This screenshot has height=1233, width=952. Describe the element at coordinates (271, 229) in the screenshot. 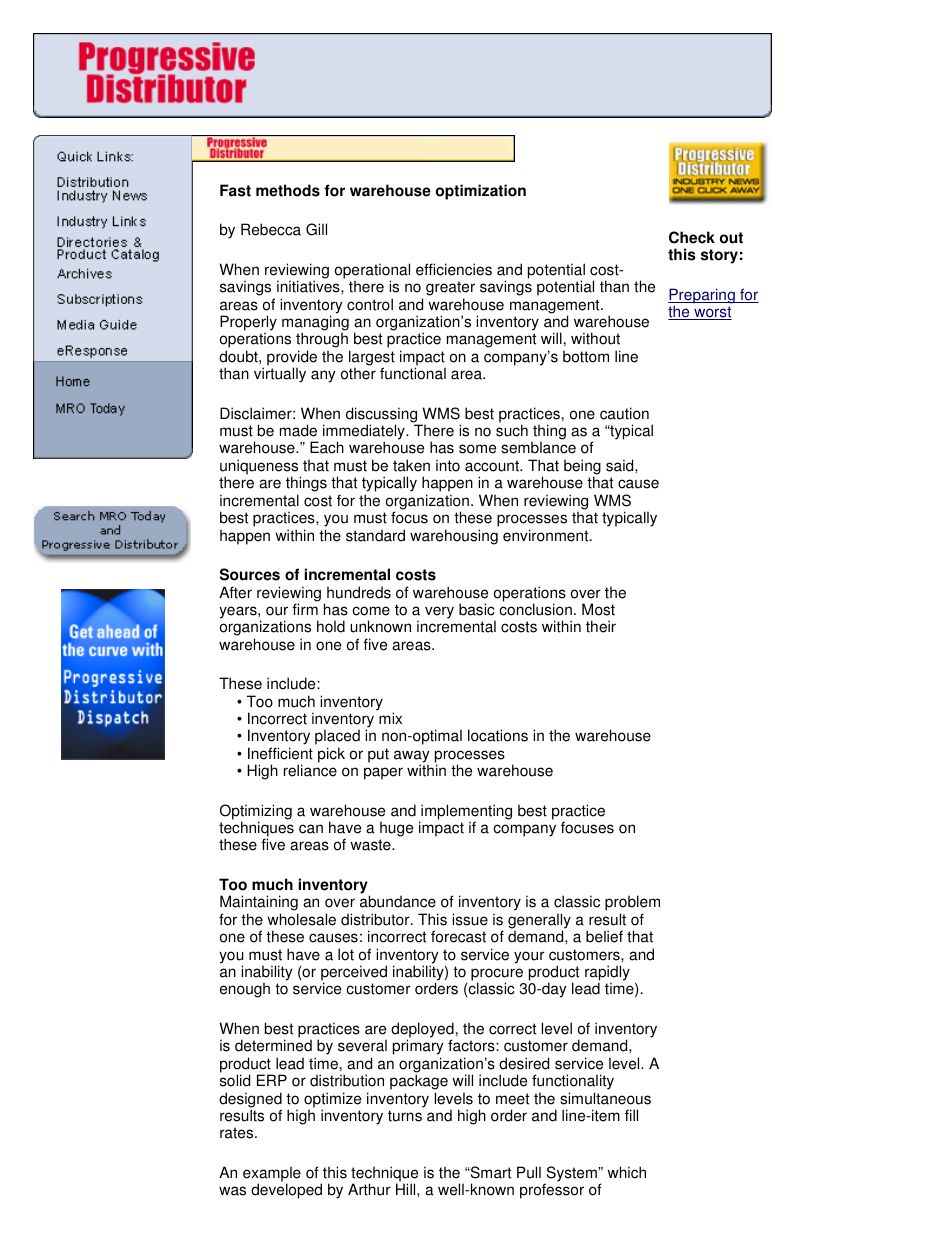

I see `Rebecca` at that location.
